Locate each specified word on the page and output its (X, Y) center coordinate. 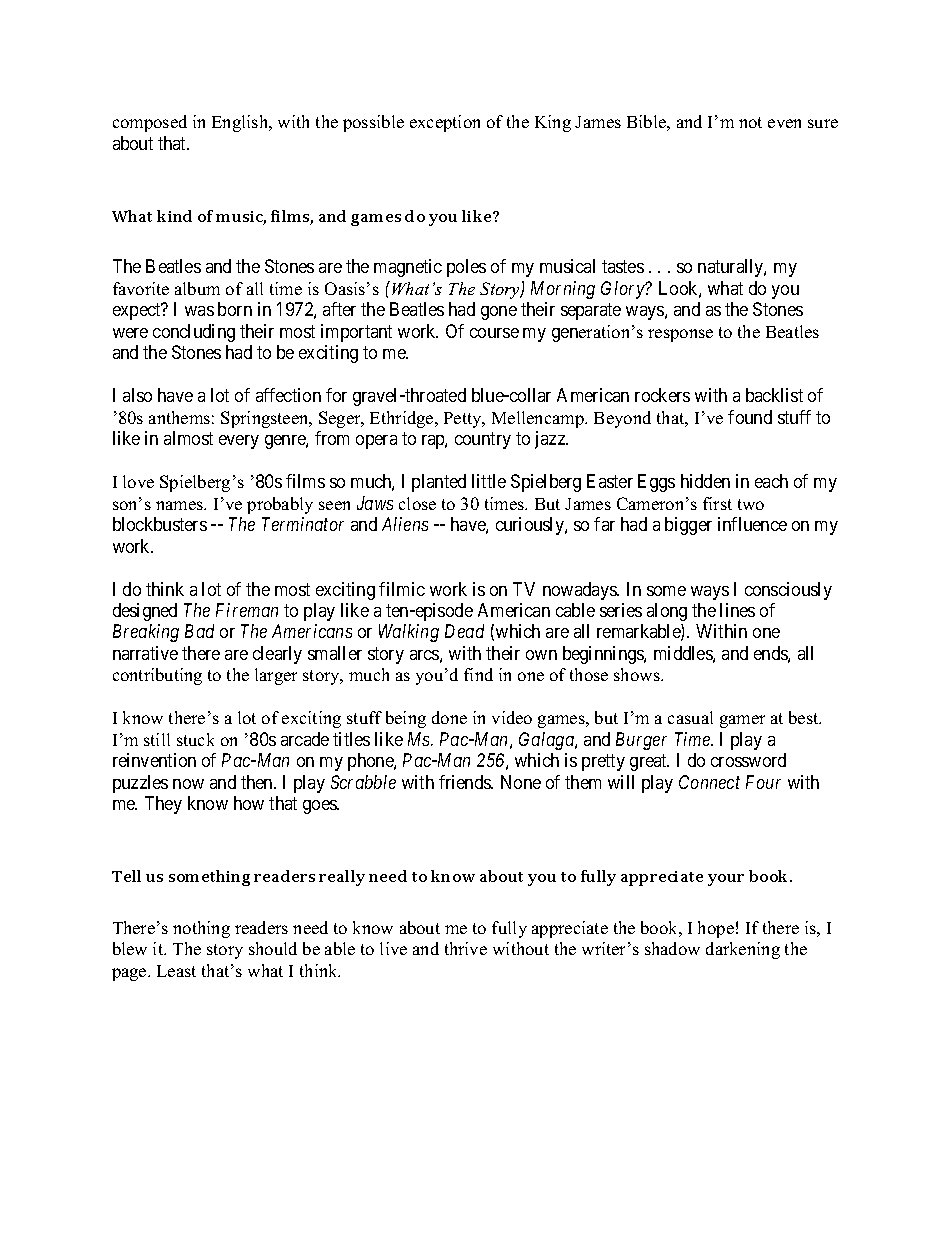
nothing (201, 929)
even (784, 123)
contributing (157, 676)
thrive (466, 948)
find (478, 674)
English (241, 123)
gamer (742, 721)
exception (445, 123)
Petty (464, 420)
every (239, 442)
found (750, 417)
